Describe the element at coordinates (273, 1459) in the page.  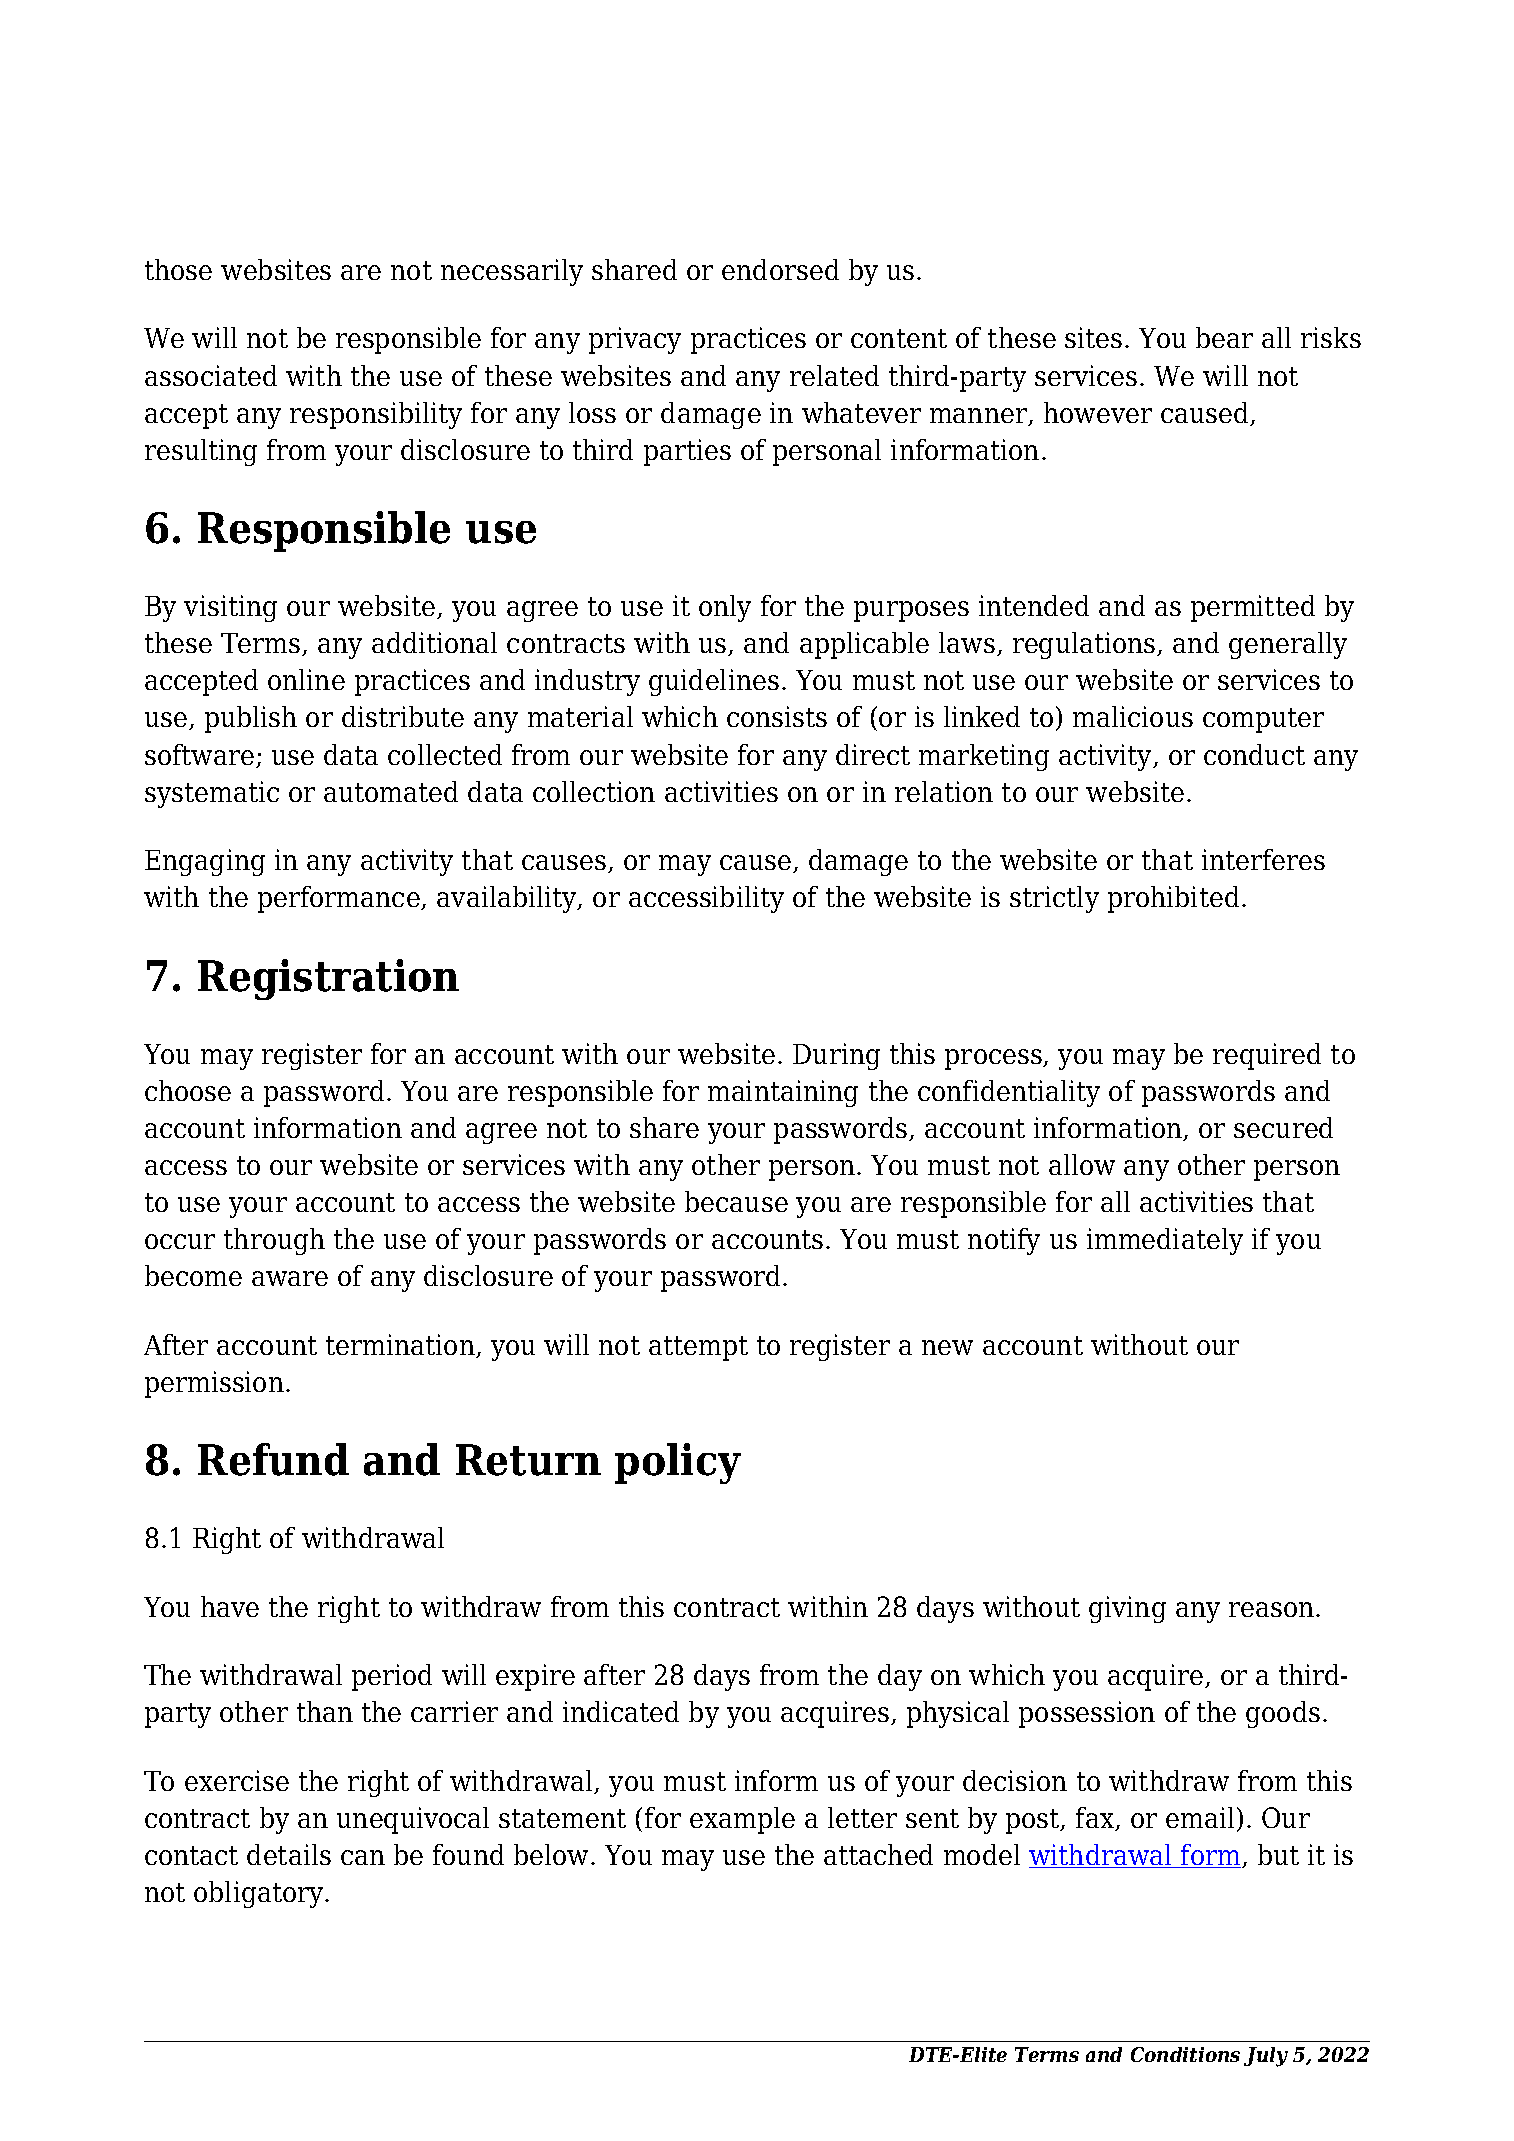
I see `Refund` at that location.
